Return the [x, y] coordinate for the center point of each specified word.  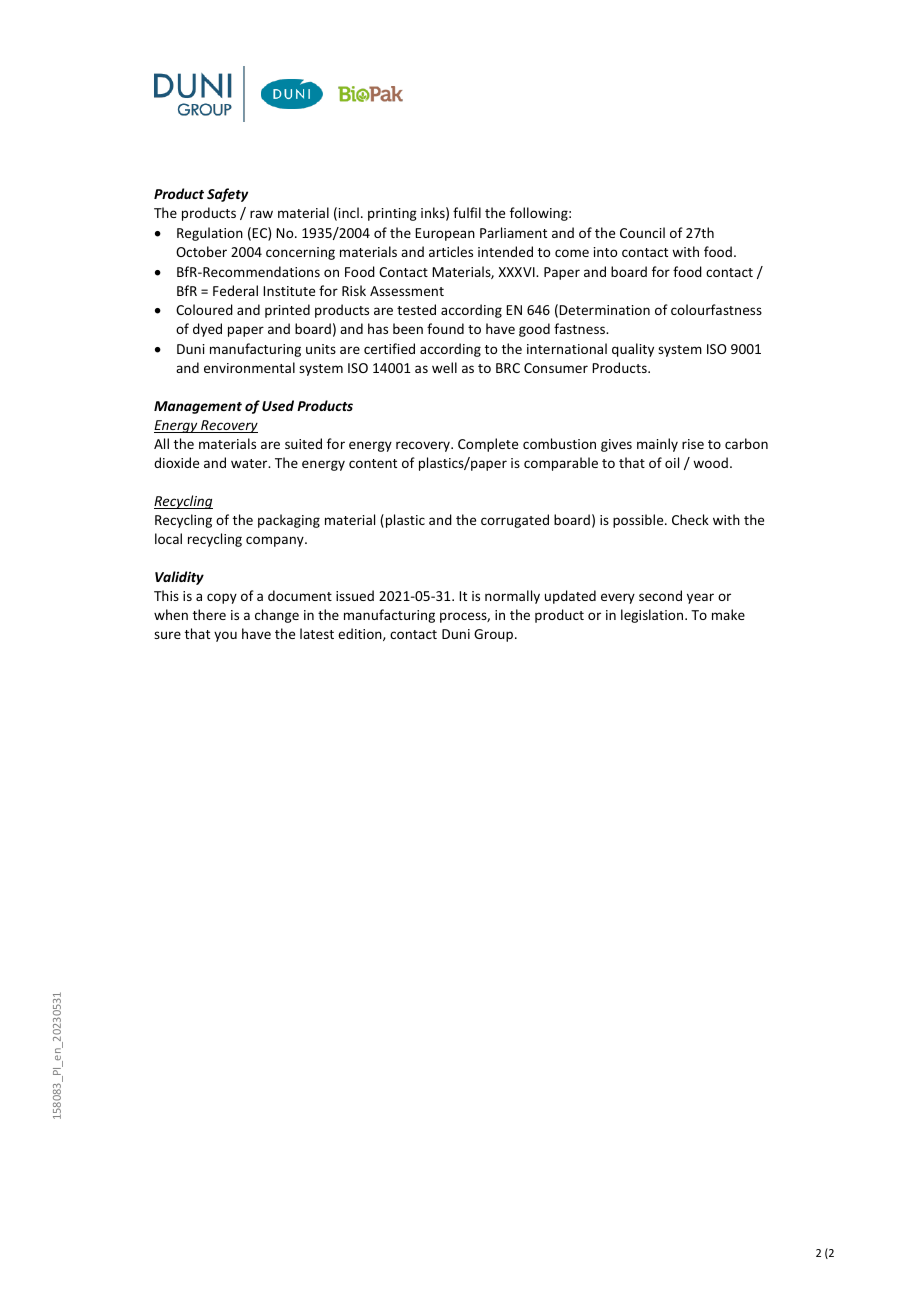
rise [693, 444]
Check [690, 519]
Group [495, 635]
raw [261, 214]
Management [198, 407]
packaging [289, 521]
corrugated [515, 521]
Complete [488, 445]
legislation [653, 616]
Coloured [204, 309]
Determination [604, 310]
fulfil [467, 212]
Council [642, 232]
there [209, 614]
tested [416, 309]
